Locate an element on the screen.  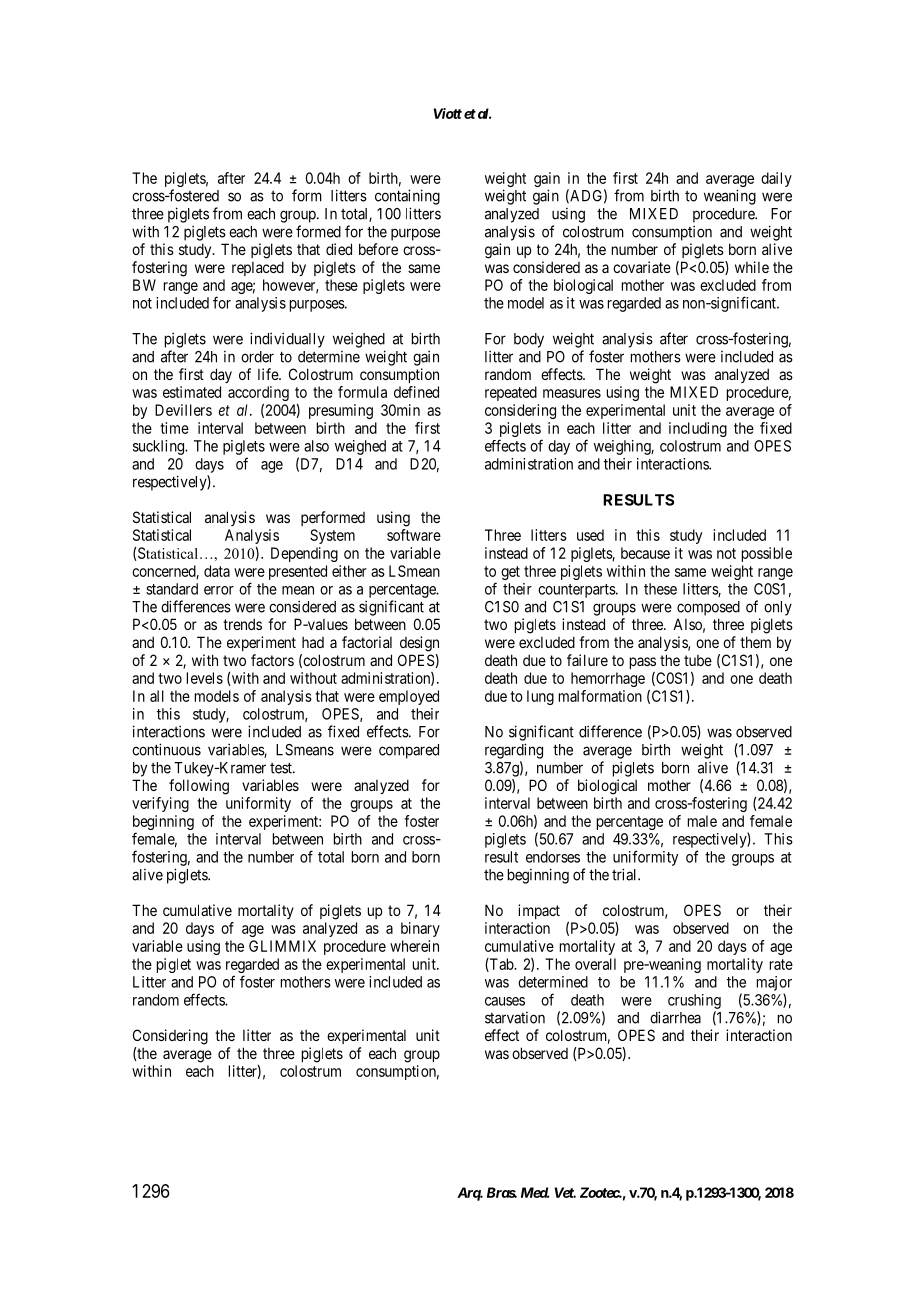
containing is located at coordinates (407, 197).
